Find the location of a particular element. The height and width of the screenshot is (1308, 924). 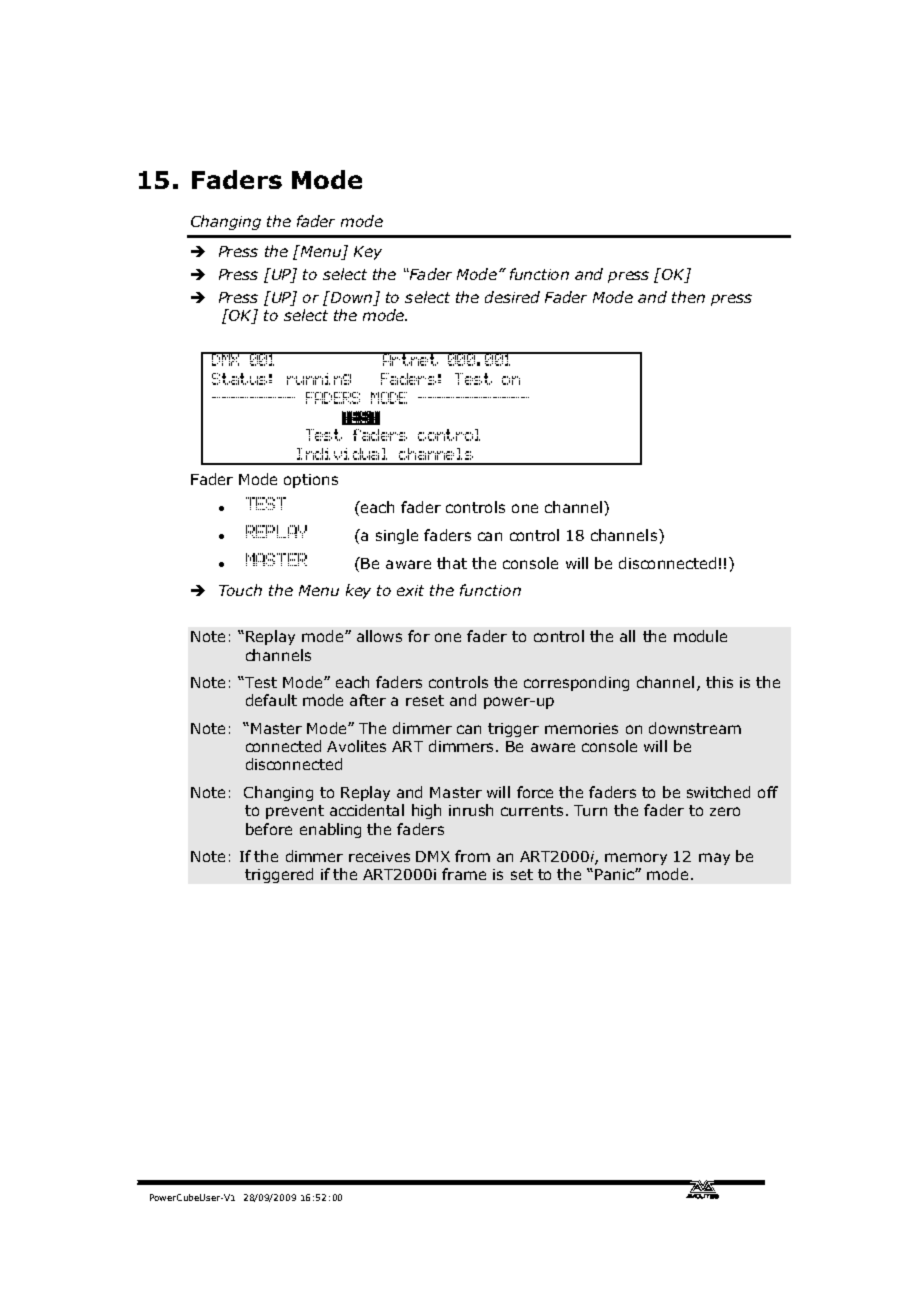

this is located at coordinates (719, 682).
